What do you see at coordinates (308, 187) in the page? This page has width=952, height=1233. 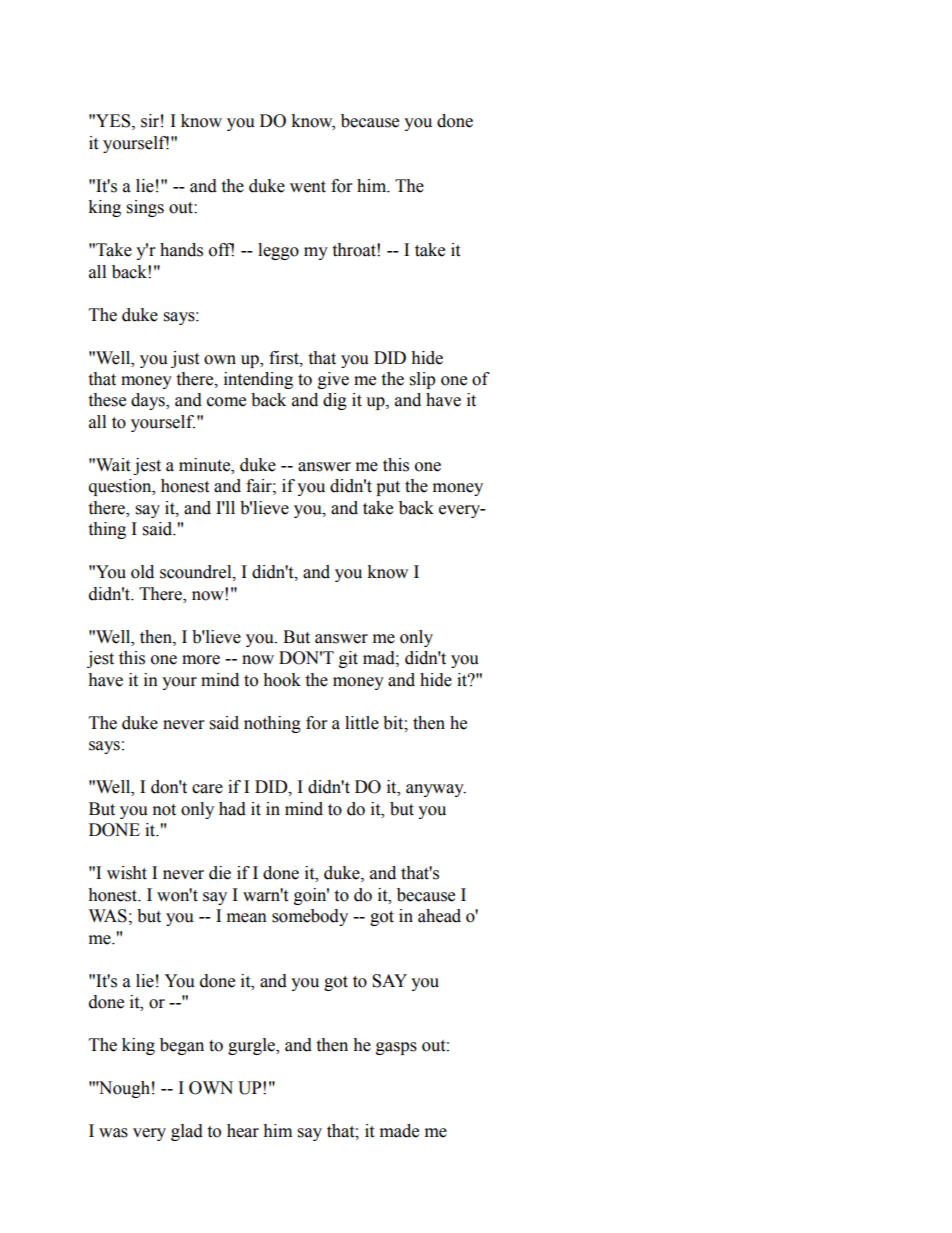 I see `went` at bounding box center [308, 187].
